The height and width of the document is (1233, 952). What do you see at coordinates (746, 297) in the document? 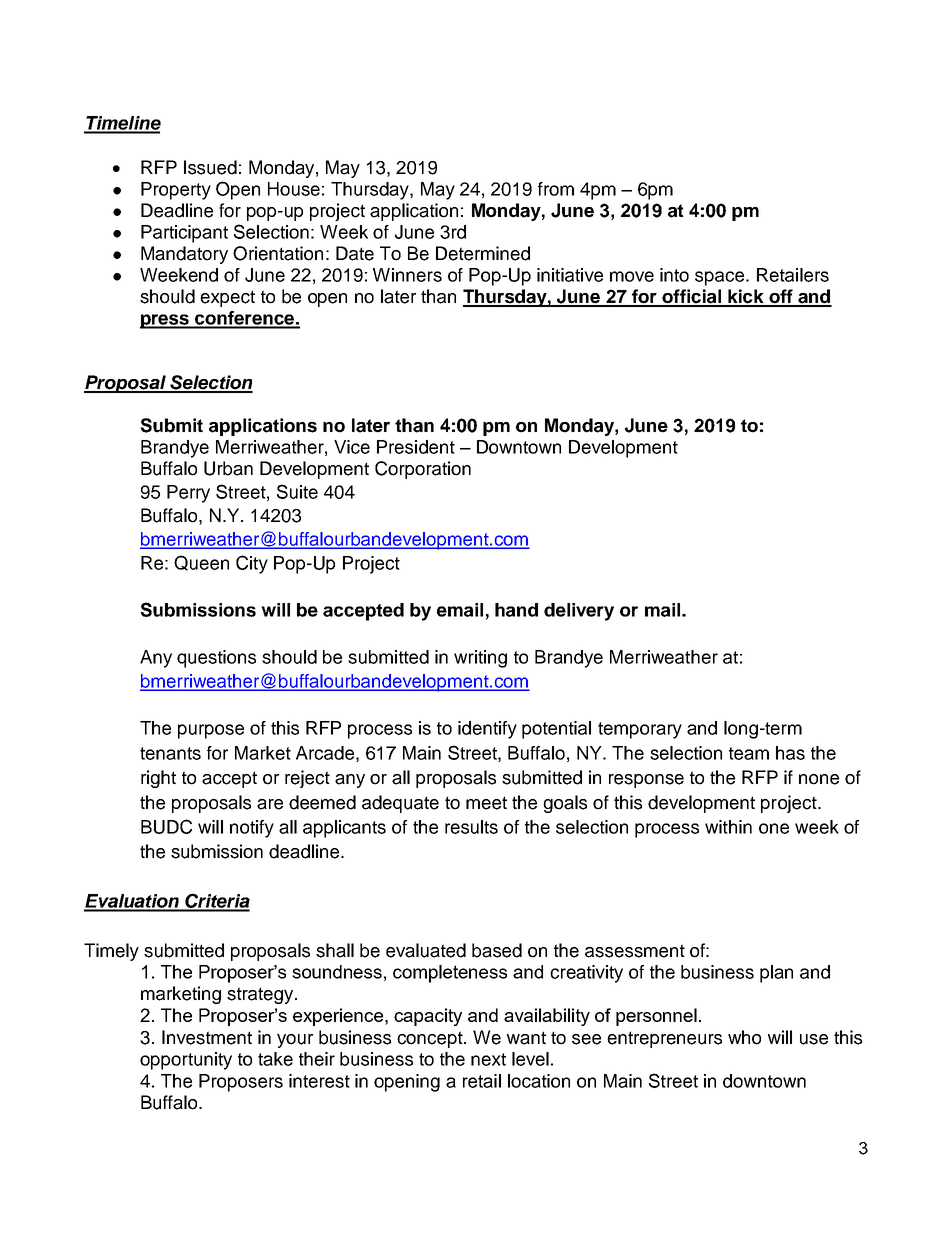
I see `kick` at bounding box center [746, 297].
